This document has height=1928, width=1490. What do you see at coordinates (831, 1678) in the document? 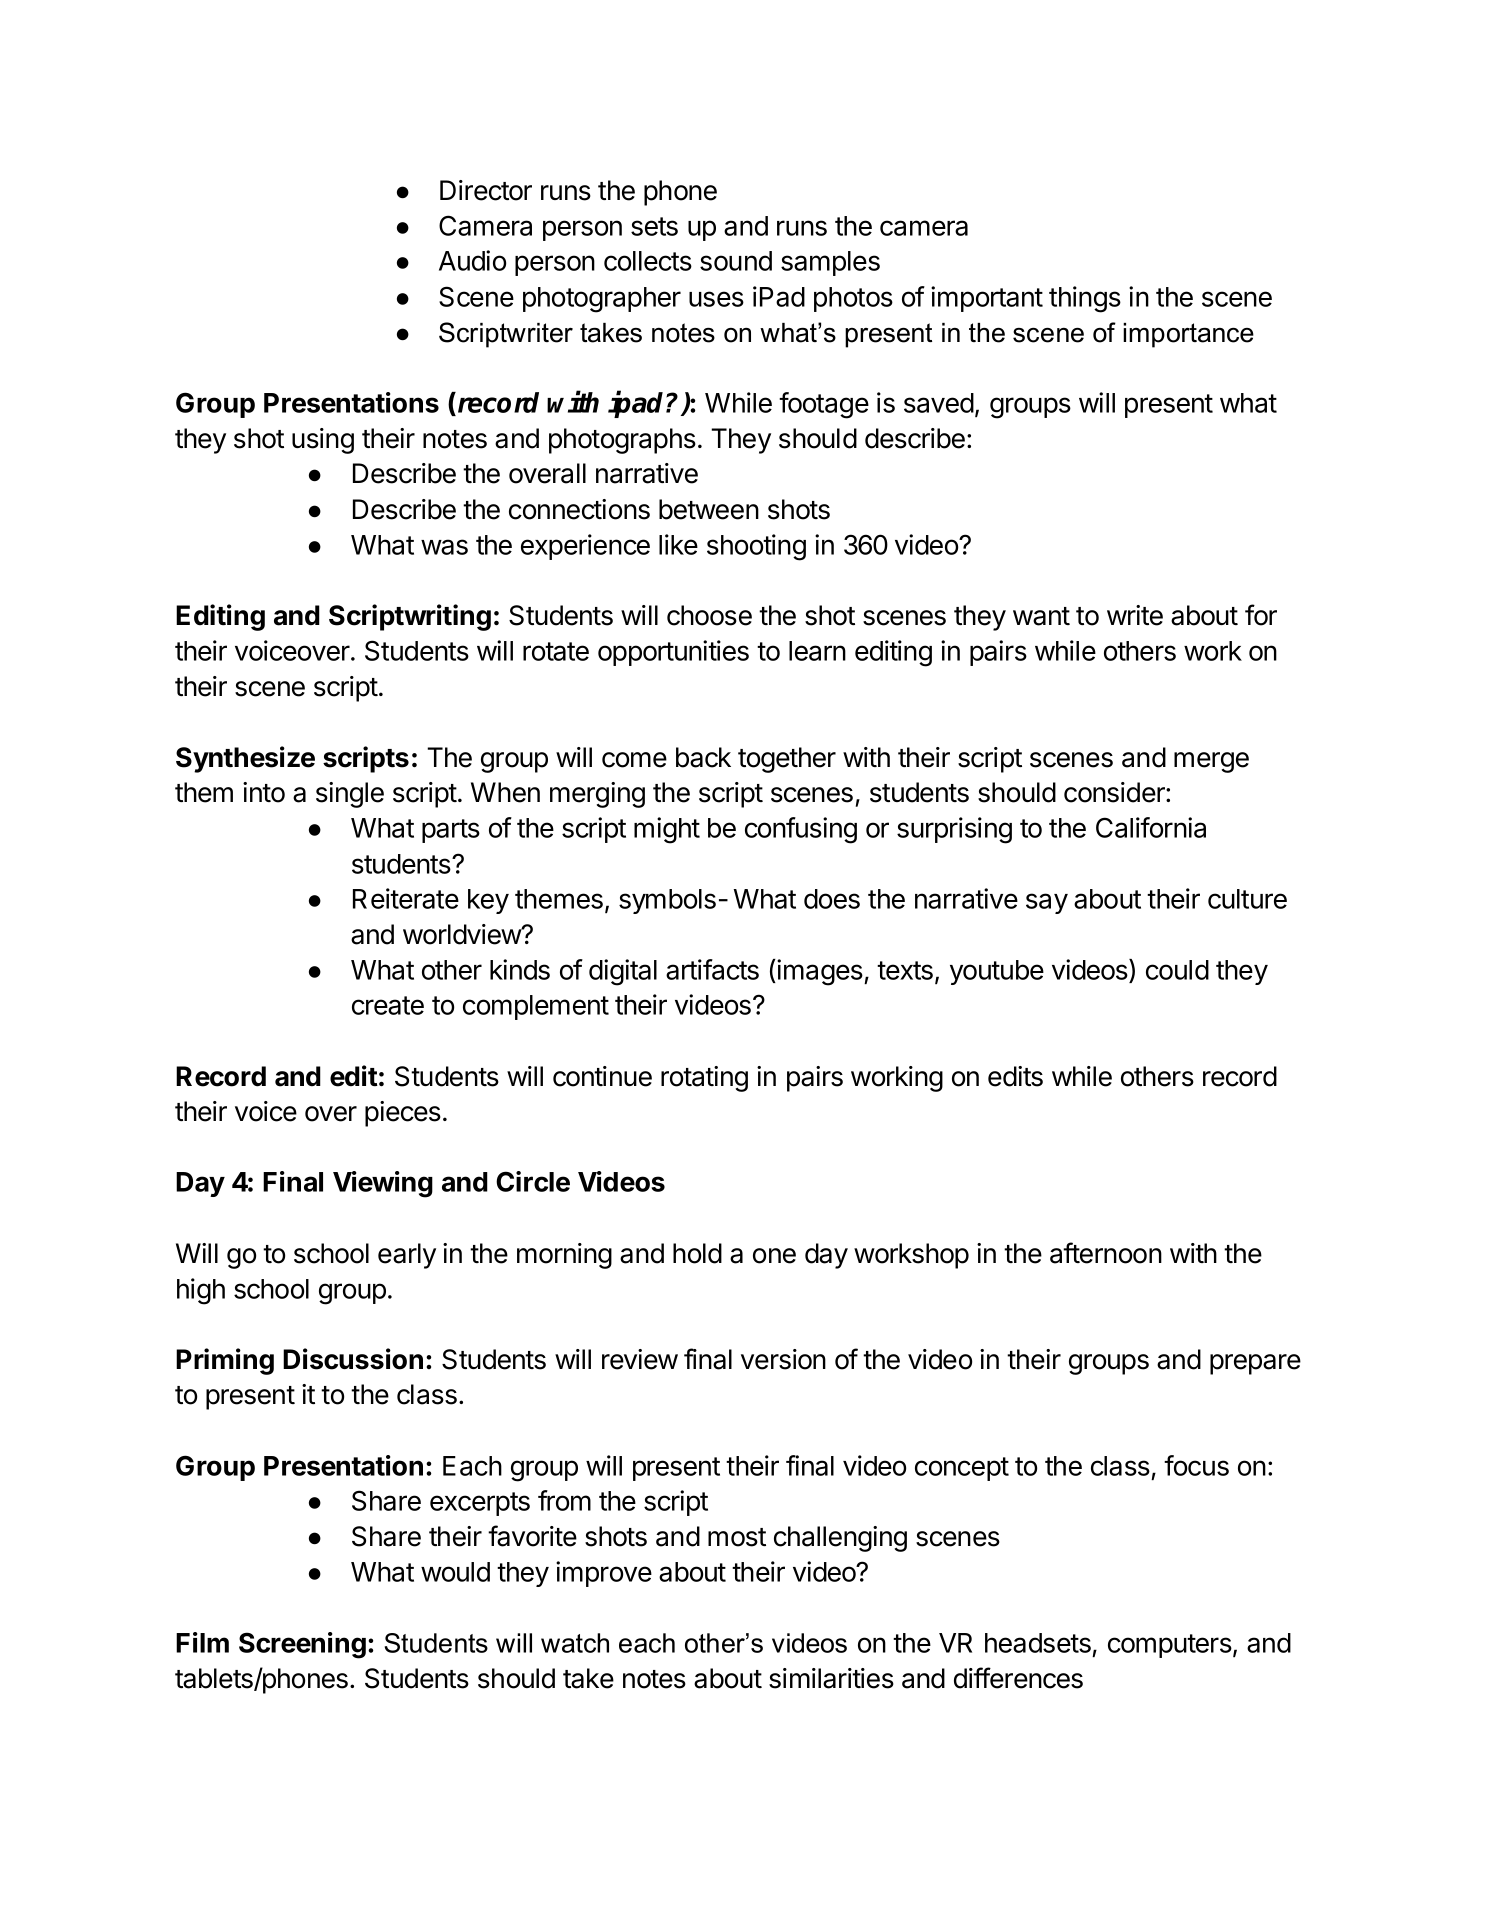
I see `similarities` at bounding box center [831, 1678].
